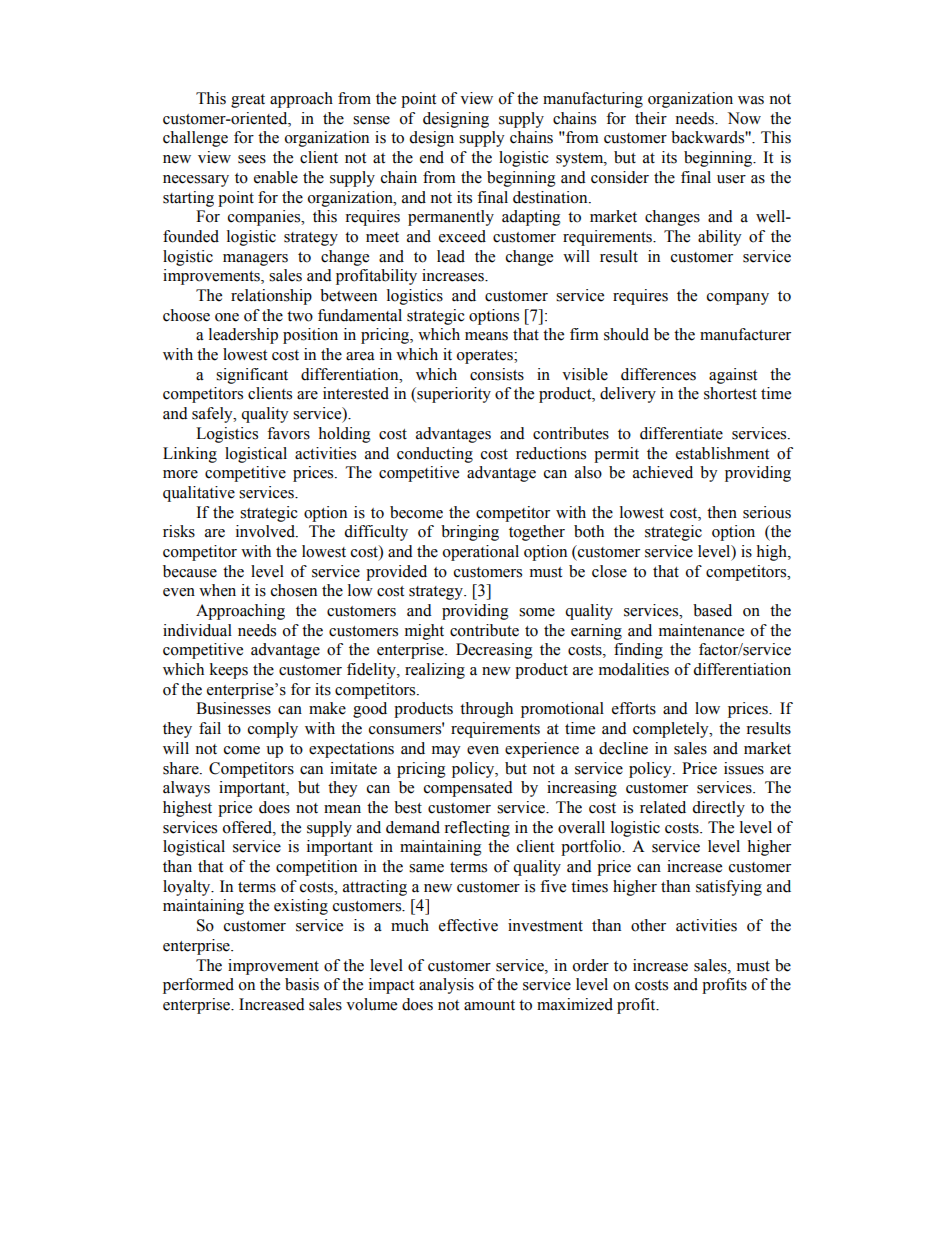 Image resolution: width=952 pixels, height=1233 pixels. I want to click on end, so click(432, 157).
